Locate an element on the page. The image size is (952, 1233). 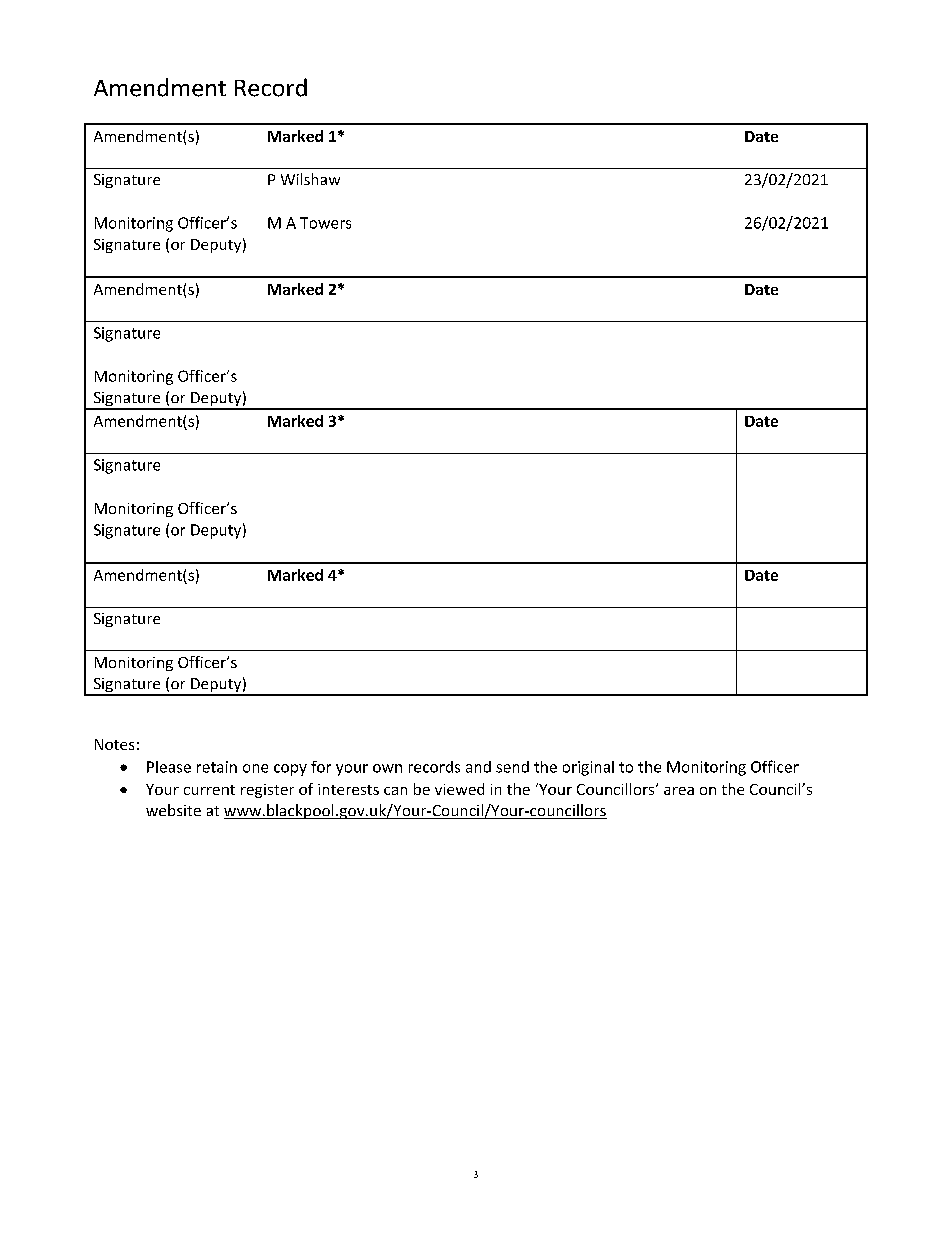
area is located at coordinates (679, 791).
